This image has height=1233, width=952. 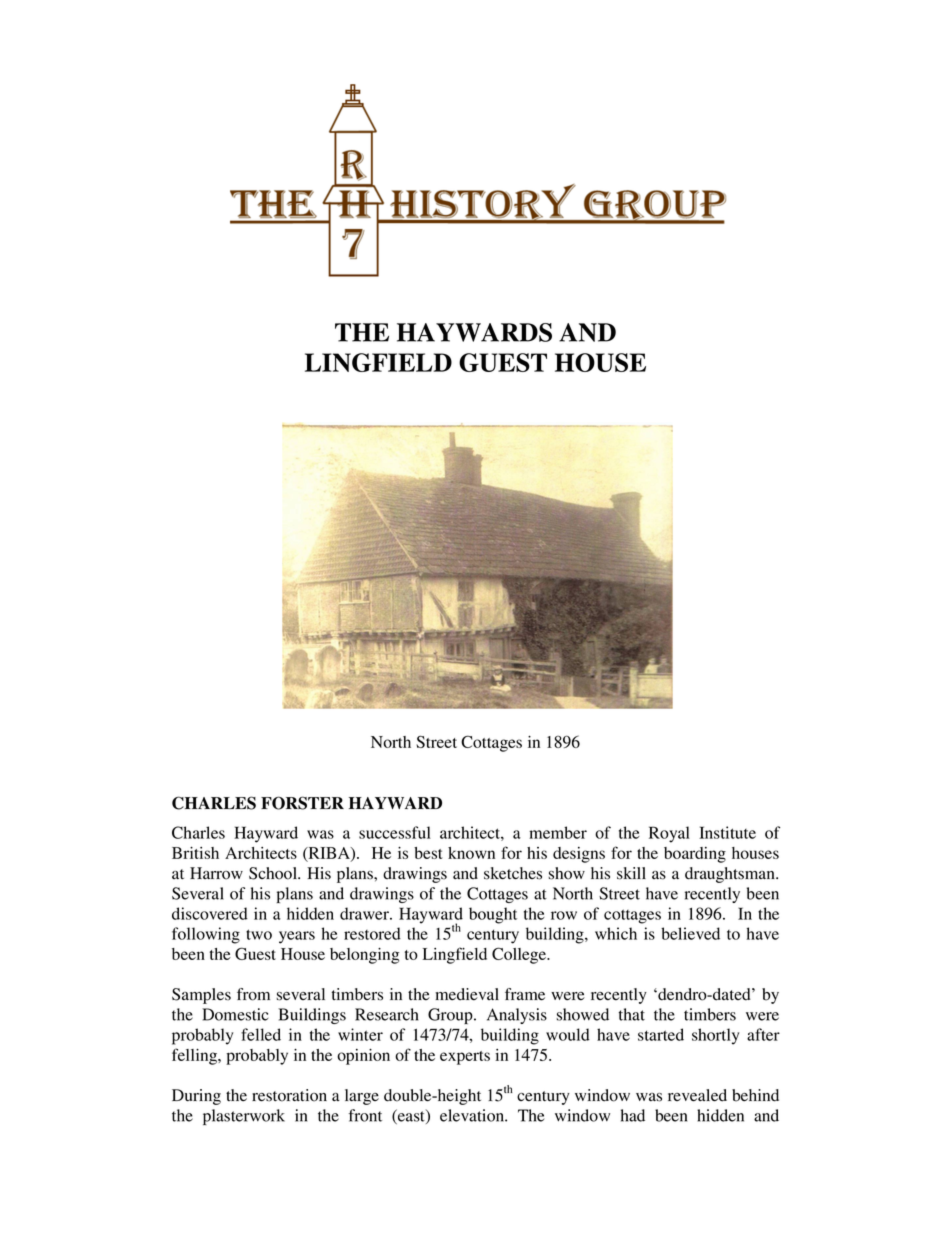 What do you see at coordinates (727, 832) in the image?
I see `Institute` at bounding box center [727, 832].
